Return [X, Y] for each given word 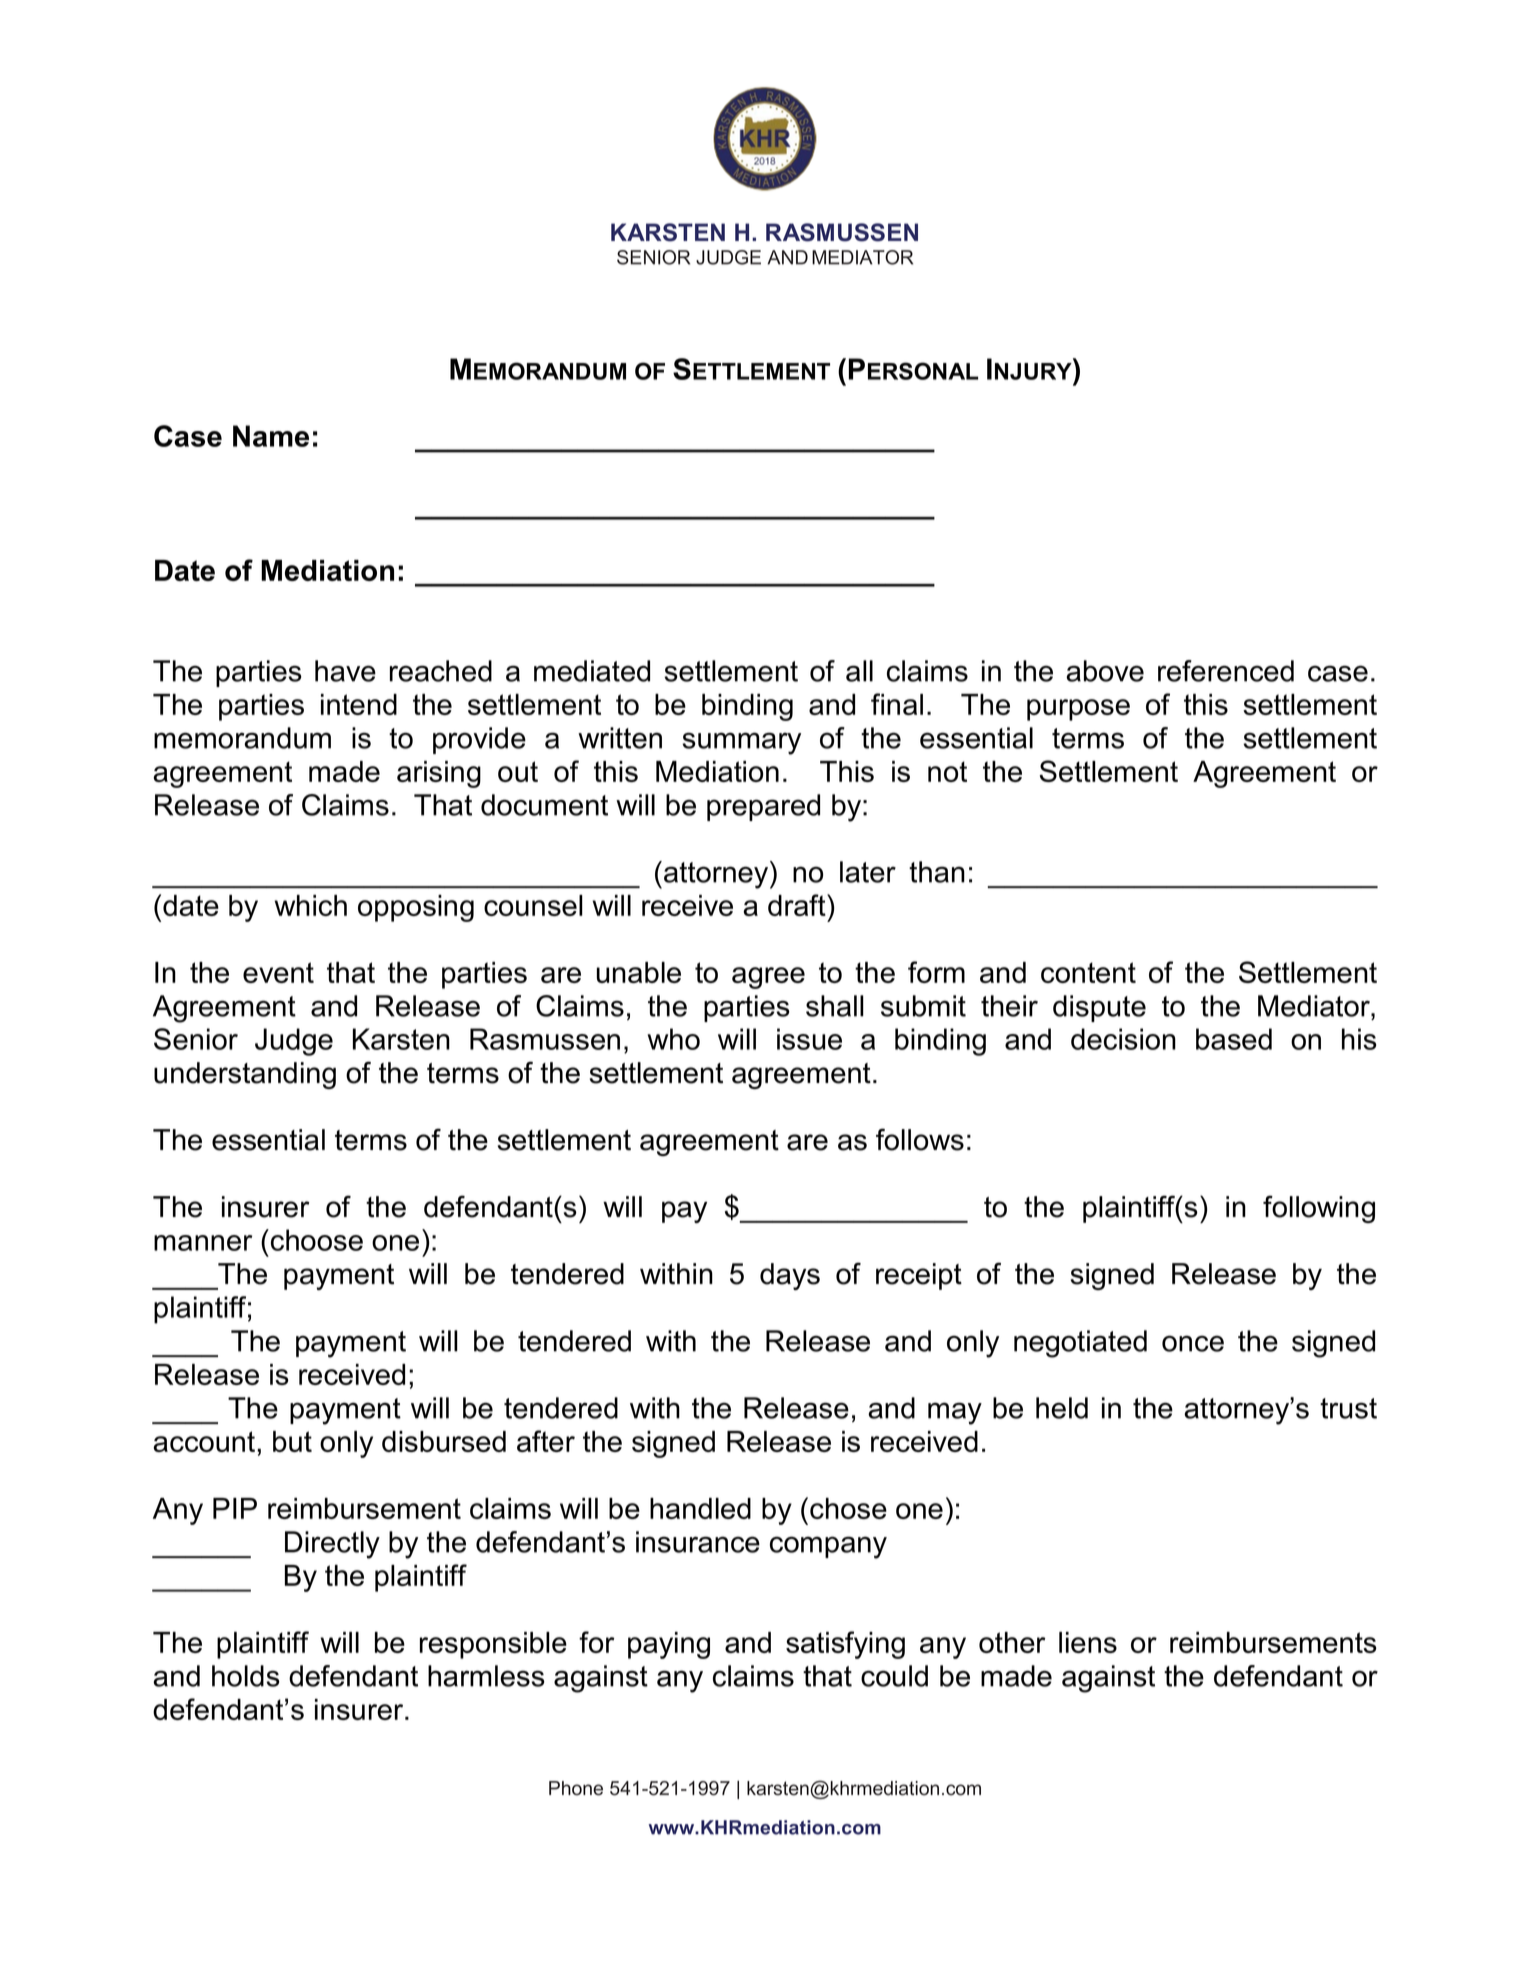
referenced [1226, 671]
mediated [592, 671]
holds [246, 1676]
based [1234, 1039]
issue [809, 1039]
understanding [245, 1075]
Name [271, 436]
